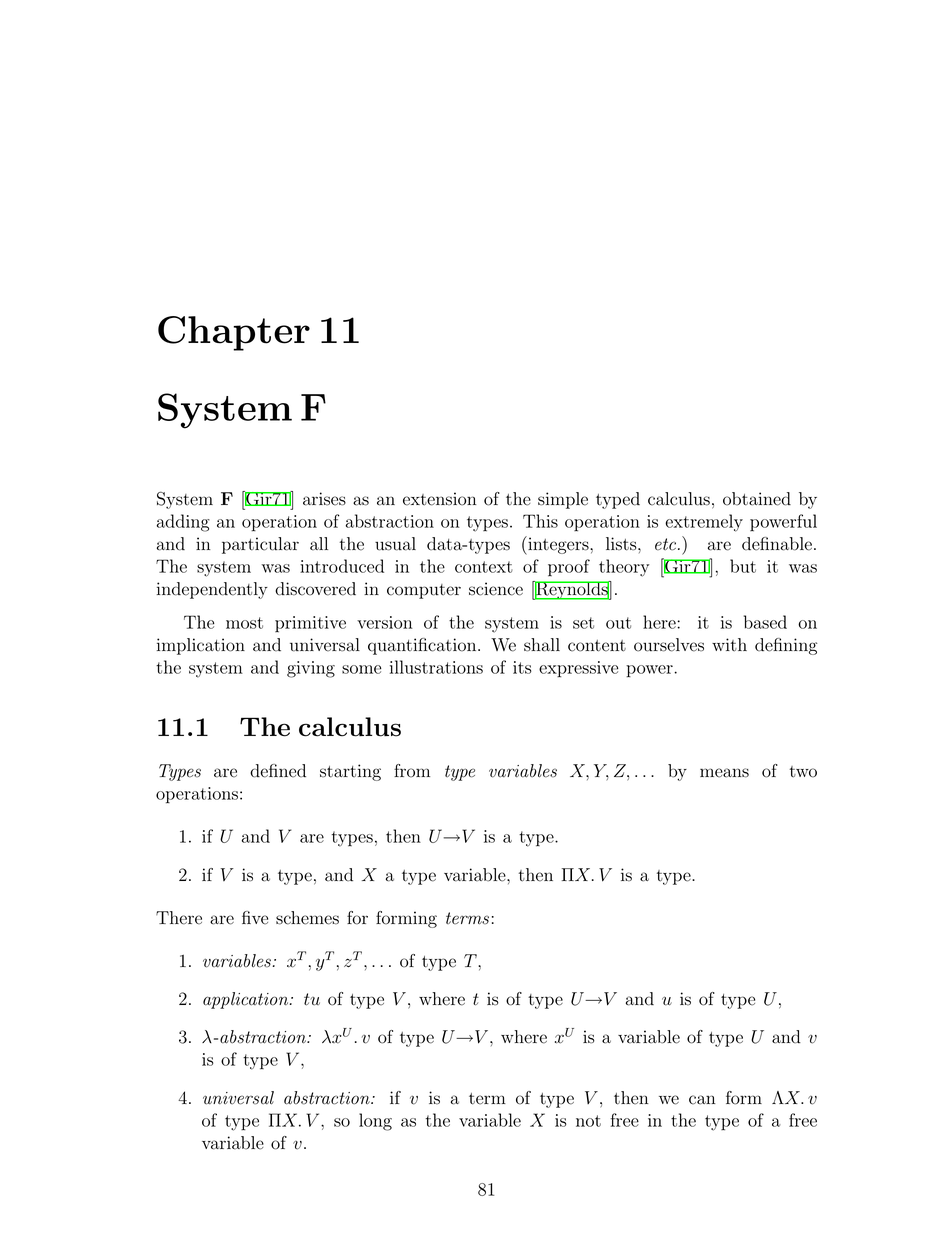 This page has width=952, height=1233. What do you see at coordinates (704, 523) in the page?
I see `extremely` at bounding box center [704, 523].
